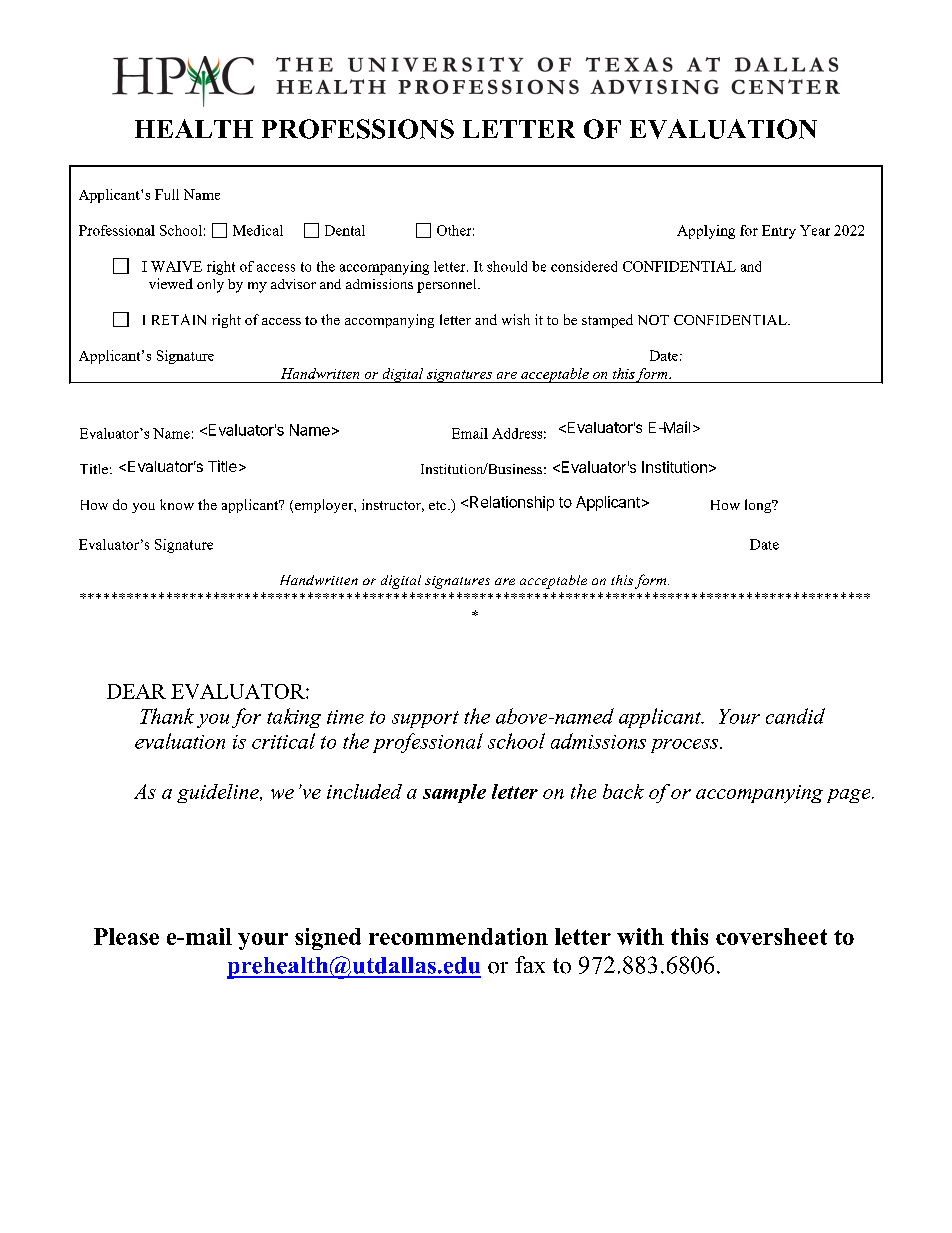  I want to click on long, so click(759, 506).
